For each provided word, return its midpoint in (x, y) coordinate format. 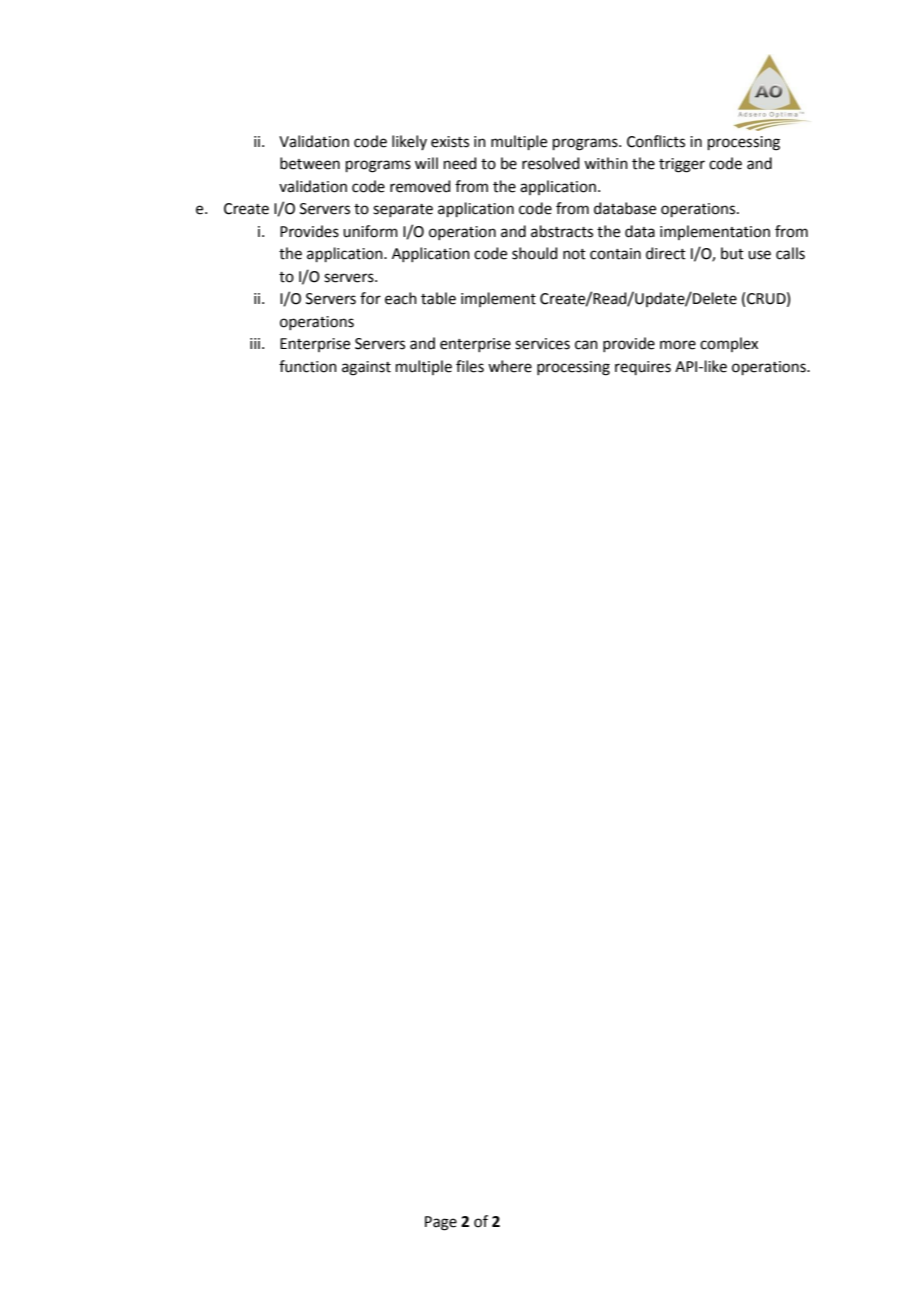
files (470, 366)
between (310, 163)
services (542, 344)
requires (643, 368)
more (678, 345)
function (308, 366)
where (510, 366)
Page (441, 1223)
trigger (682, 165)
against (366, 368)
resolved (551, 163)
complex (729, 344)
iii (256, 343)
